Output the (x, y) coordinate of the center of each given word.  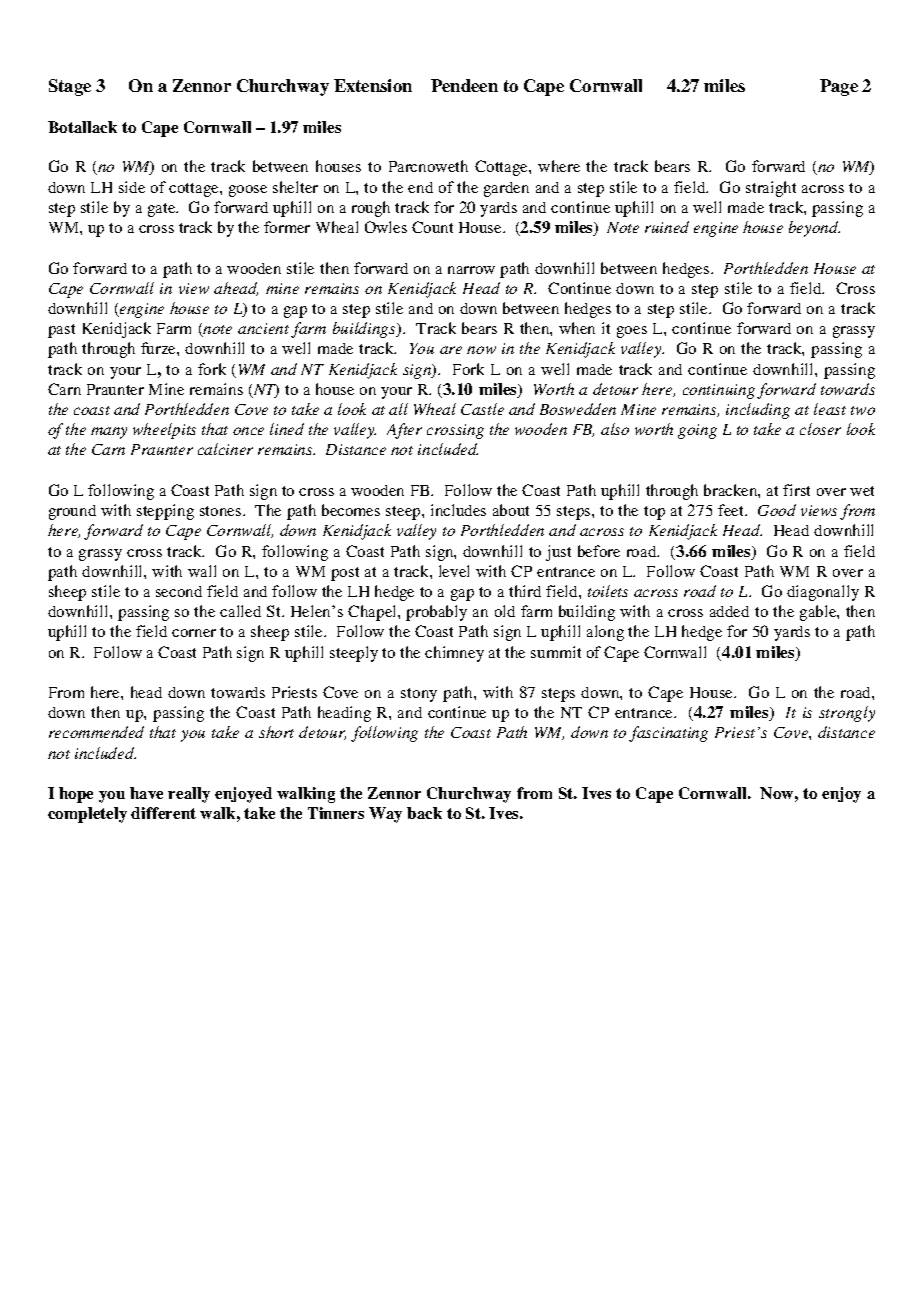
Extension (373, 85)
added (729, 611)
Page (839, 87)
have (146, 793)
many (109, 433)
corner (194, 633)
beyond (814, 229)
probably (436, 613)
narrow (471, 270)
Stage (70, 87)
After (404, 431)
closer (820, 429)
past (61, 331)
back (424, 813)
